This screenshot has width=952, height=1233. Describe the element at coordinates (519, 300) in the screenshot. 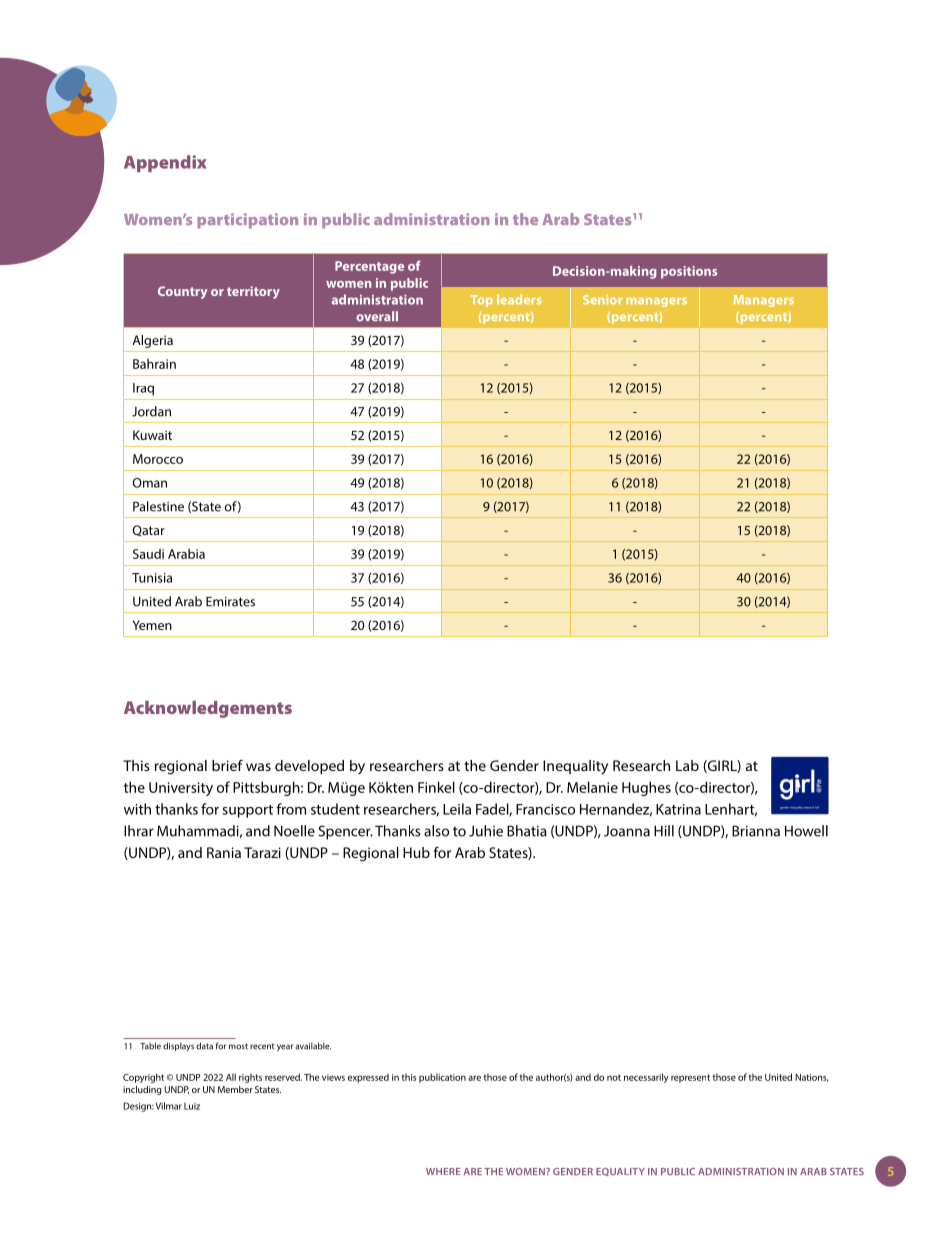

I see `leaders` at that location.
